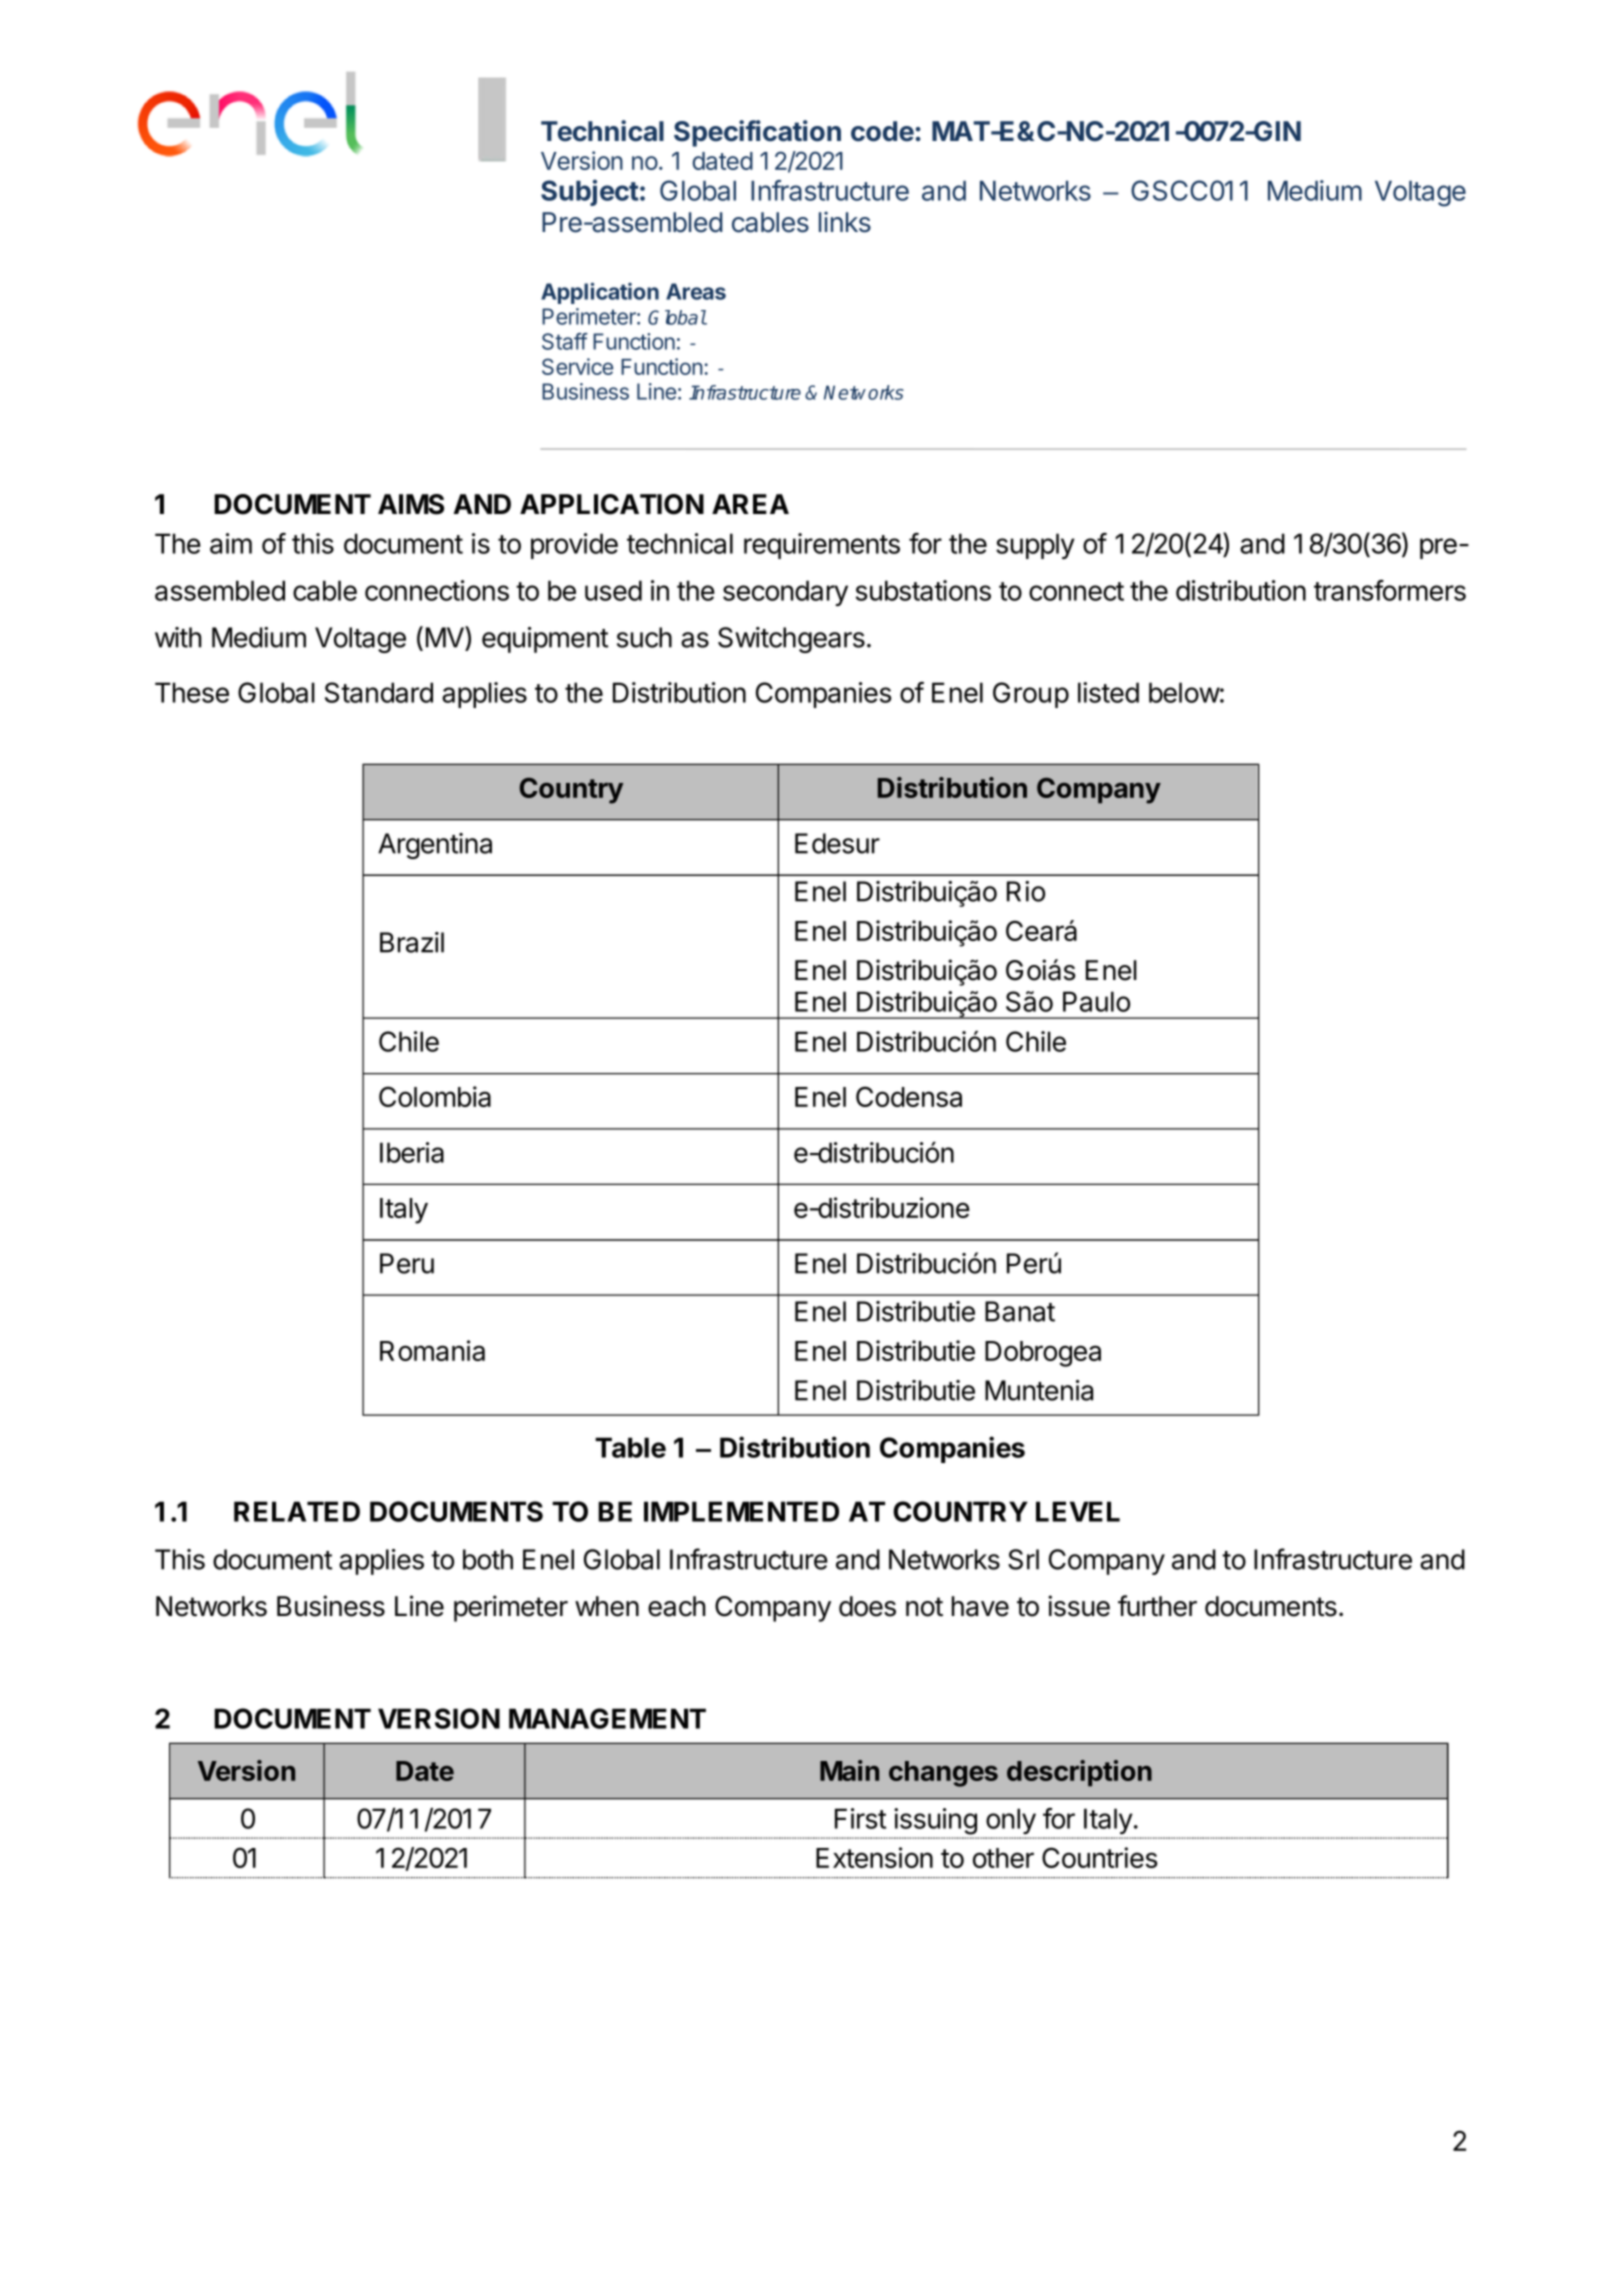 This screenshot has height=2293, width=1621. What do you see at coordinates (607, 1718) in the screenshot?
I see `MANAGEMENT` at bounding box center [607, 1718].
